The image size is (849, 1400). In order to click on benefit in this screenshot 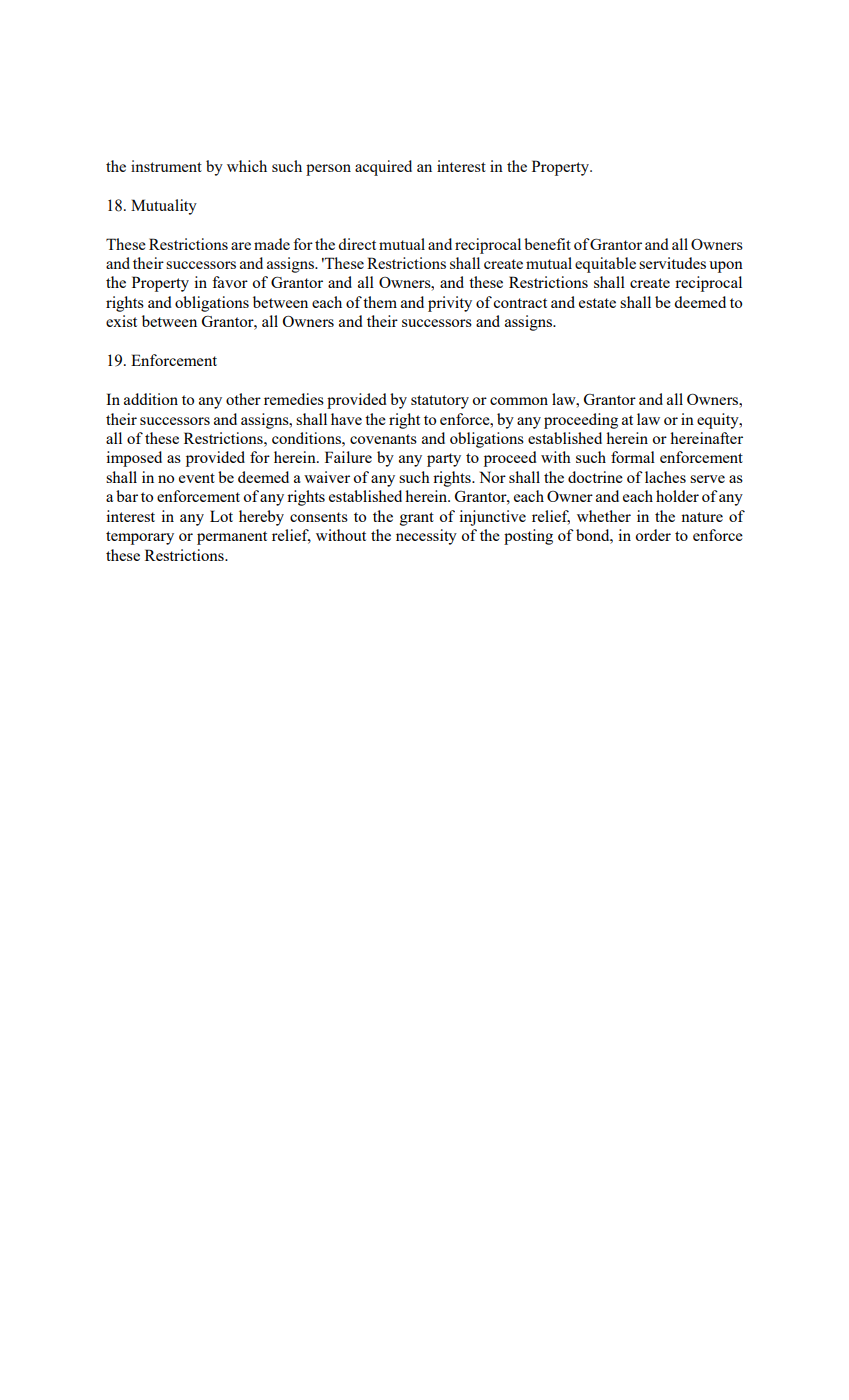, I will do `click(547, 244)`.
